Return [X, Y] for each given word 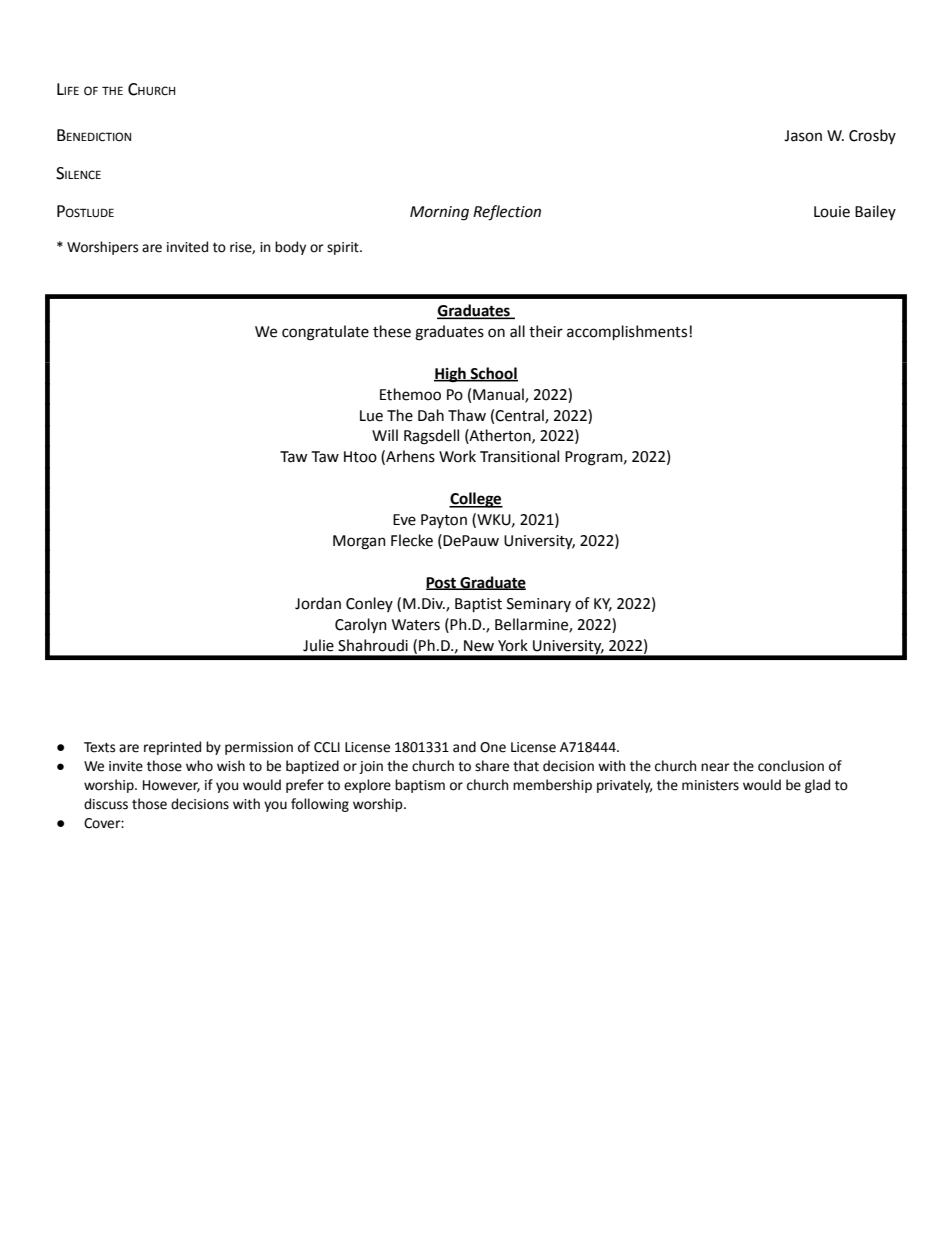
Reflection [507, 213]
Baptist [478, 605]
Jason [803, 136]
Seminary [539, 605]
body [290, 248]
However [171, 786]
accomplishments [628, 332]
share [492, 766]
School [493, 374]
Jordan [318, 603]
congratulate [325, 333]
